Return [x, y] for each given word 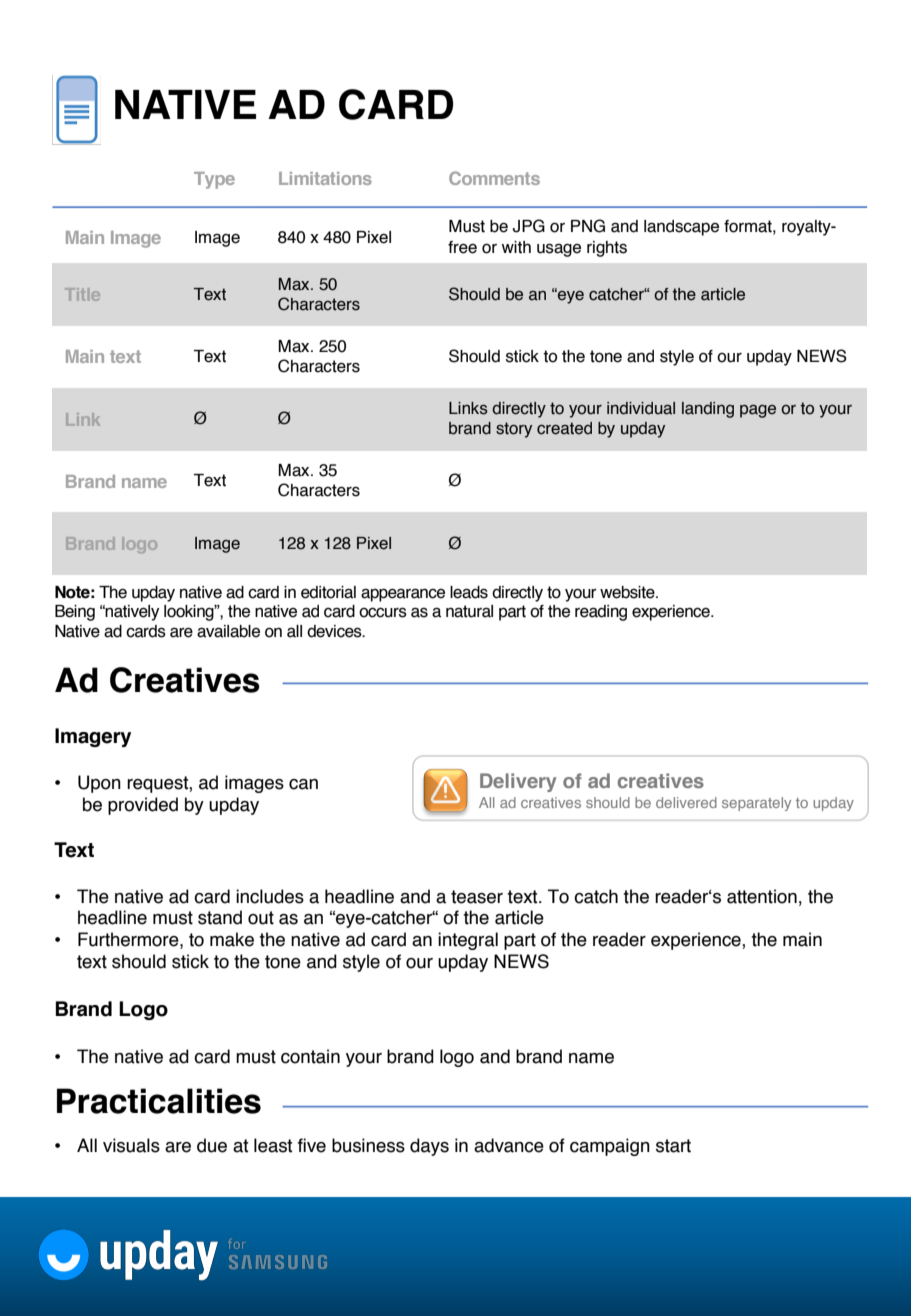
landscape [681, 228]
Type [214, 180]
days [429, 1147]
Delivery [518, 782]
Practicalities [159, 1101]
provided [143, 806]
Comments [494, 178]
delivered [686, 802]
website [628, 592]
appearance [403, 595]
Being [75, 613]
